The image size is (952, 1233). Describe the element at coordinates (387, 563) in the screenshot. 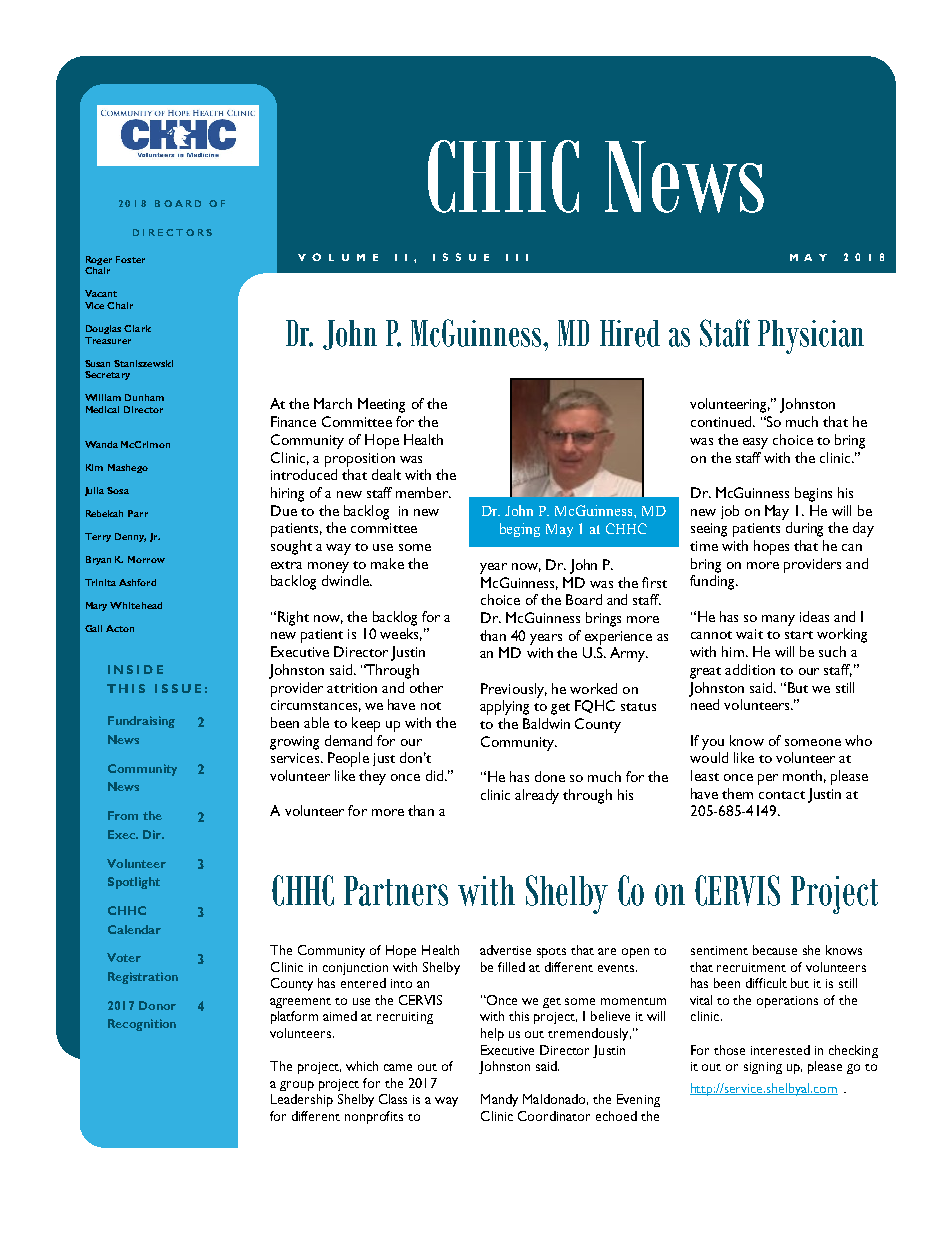

I see `make` at that location.
